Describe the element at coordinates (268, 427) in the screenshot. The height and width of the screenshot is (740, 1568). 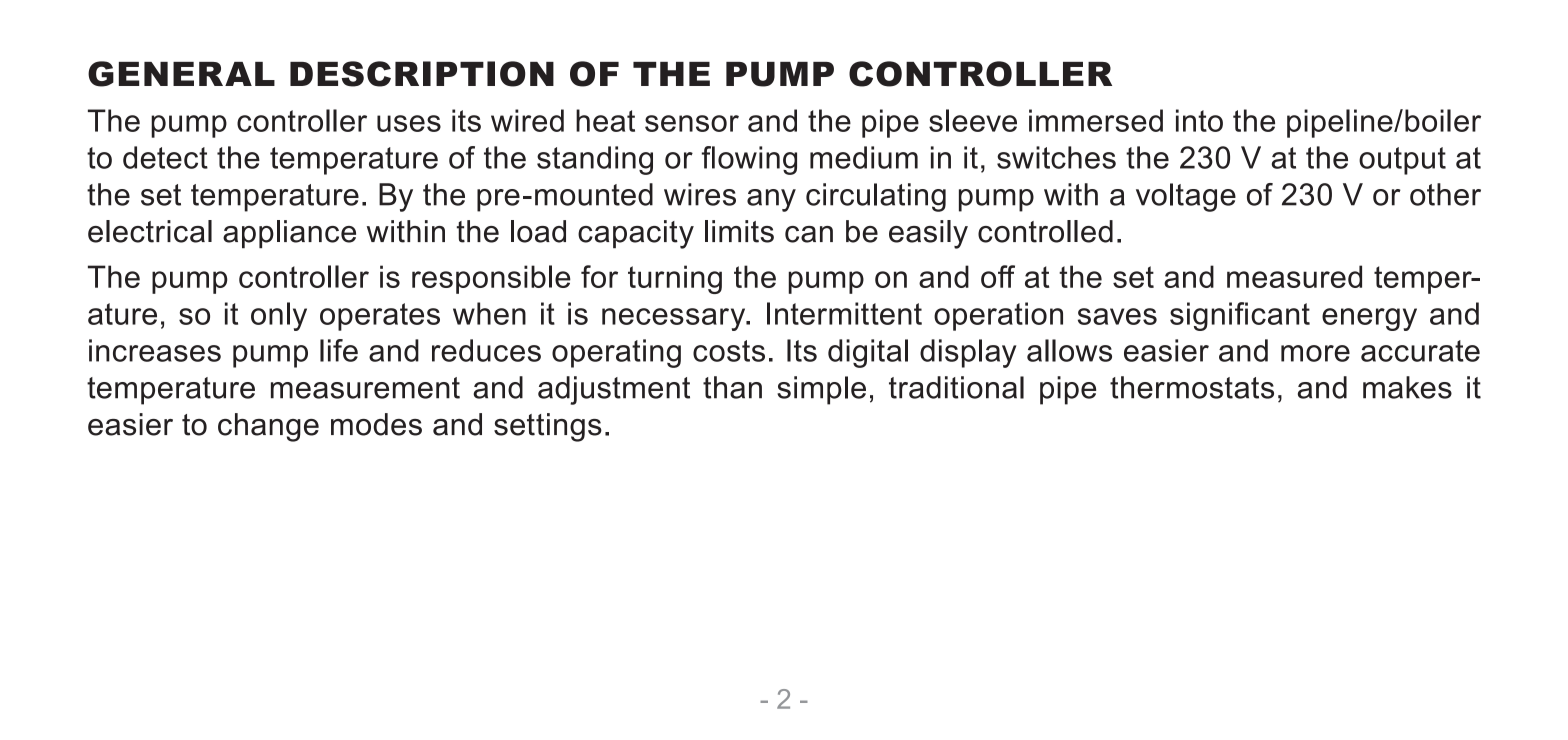
I see `change` at that location.
